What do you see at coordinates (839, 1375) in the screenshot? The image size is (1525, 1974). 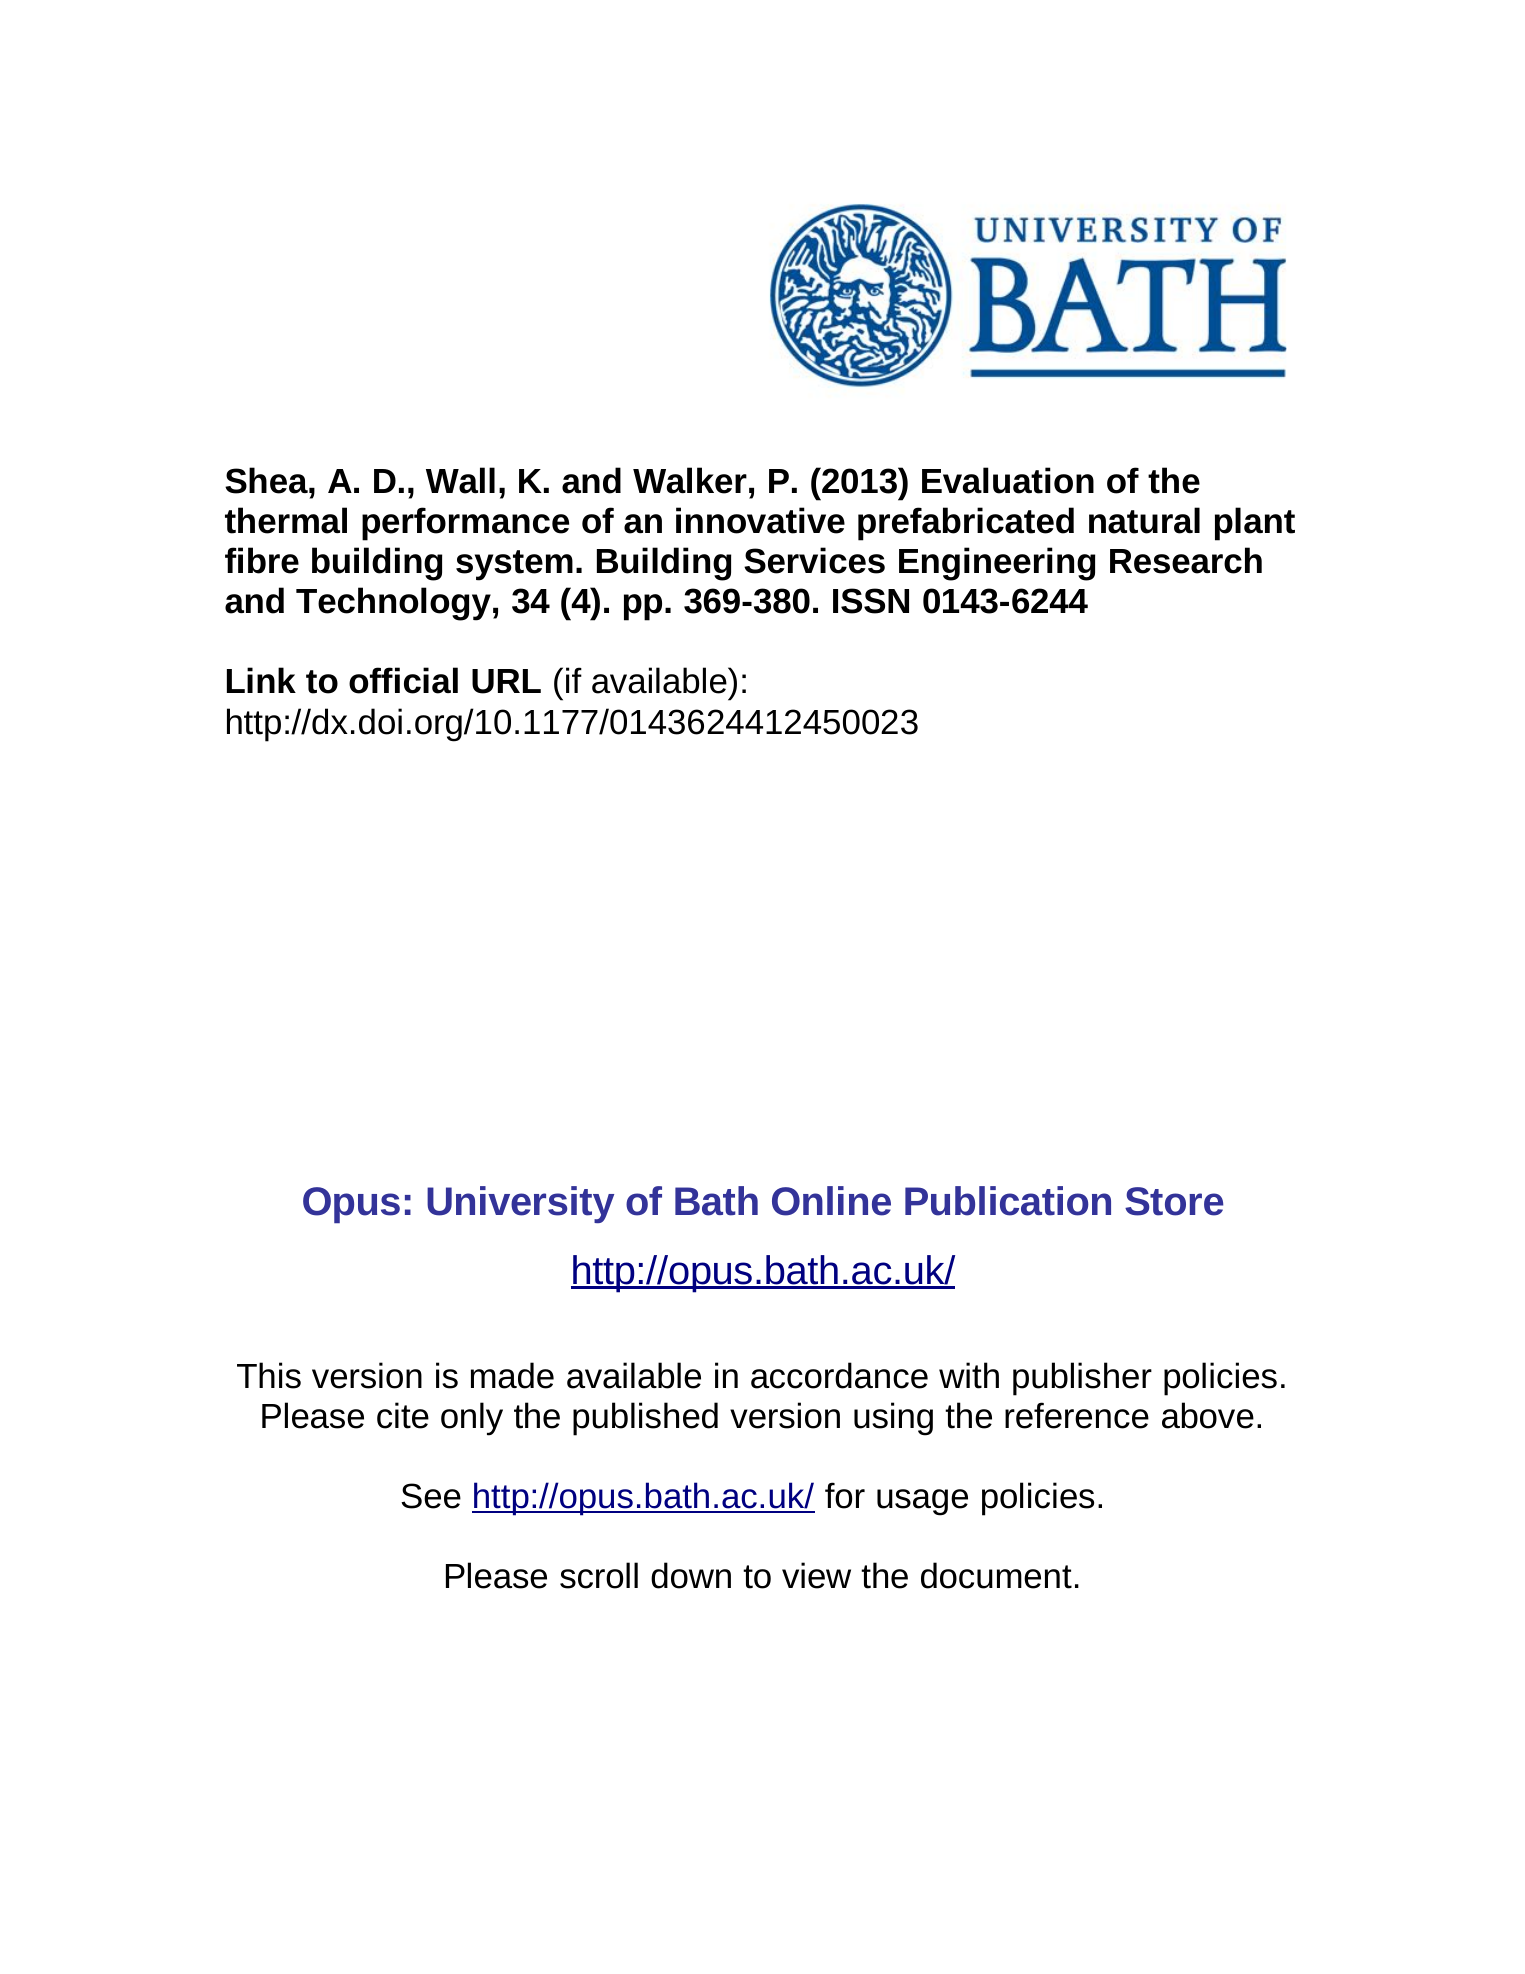 I see `accordance` at bounding box center [839, 1375].
